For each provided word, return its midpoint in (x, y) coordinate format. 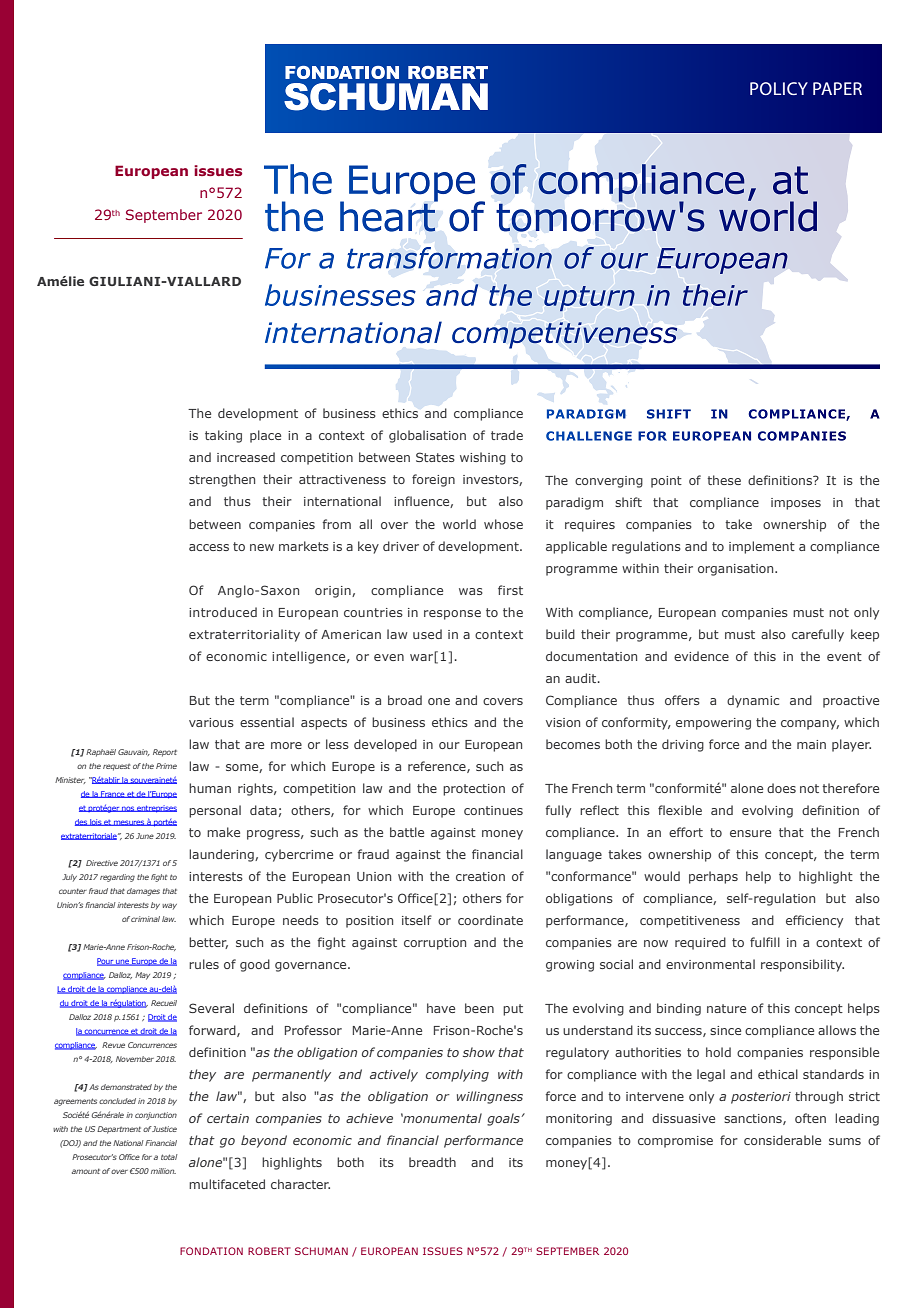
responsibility (802, 965)
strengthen (222, 480)
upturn (589, 298)
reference (438, 767)
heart (388, 215)
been (479, 1008)
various (211, 722)
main (811, 744)
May (142, 976)
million (163, 1171)
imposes (796, 504)
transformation (449, 258)
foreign (433, 480)
